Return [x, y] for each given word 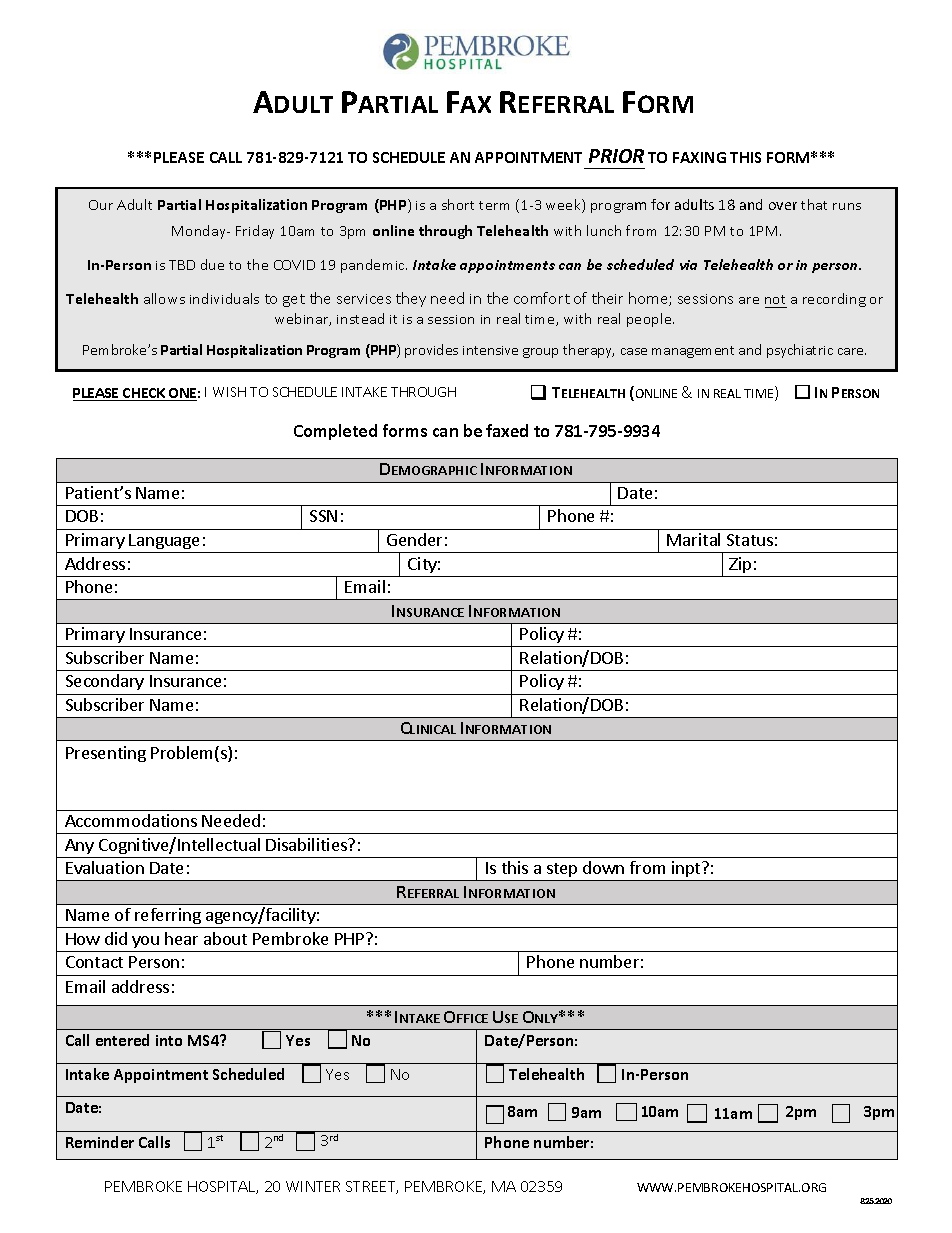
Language [164, 541]
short [458, 204]
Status [750, 540]
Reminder [100, 1142]
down [603, 867]
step [562, 870]
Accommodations [131, 820]
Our [101, 205]
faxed [507, 430]
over [783, 206]
